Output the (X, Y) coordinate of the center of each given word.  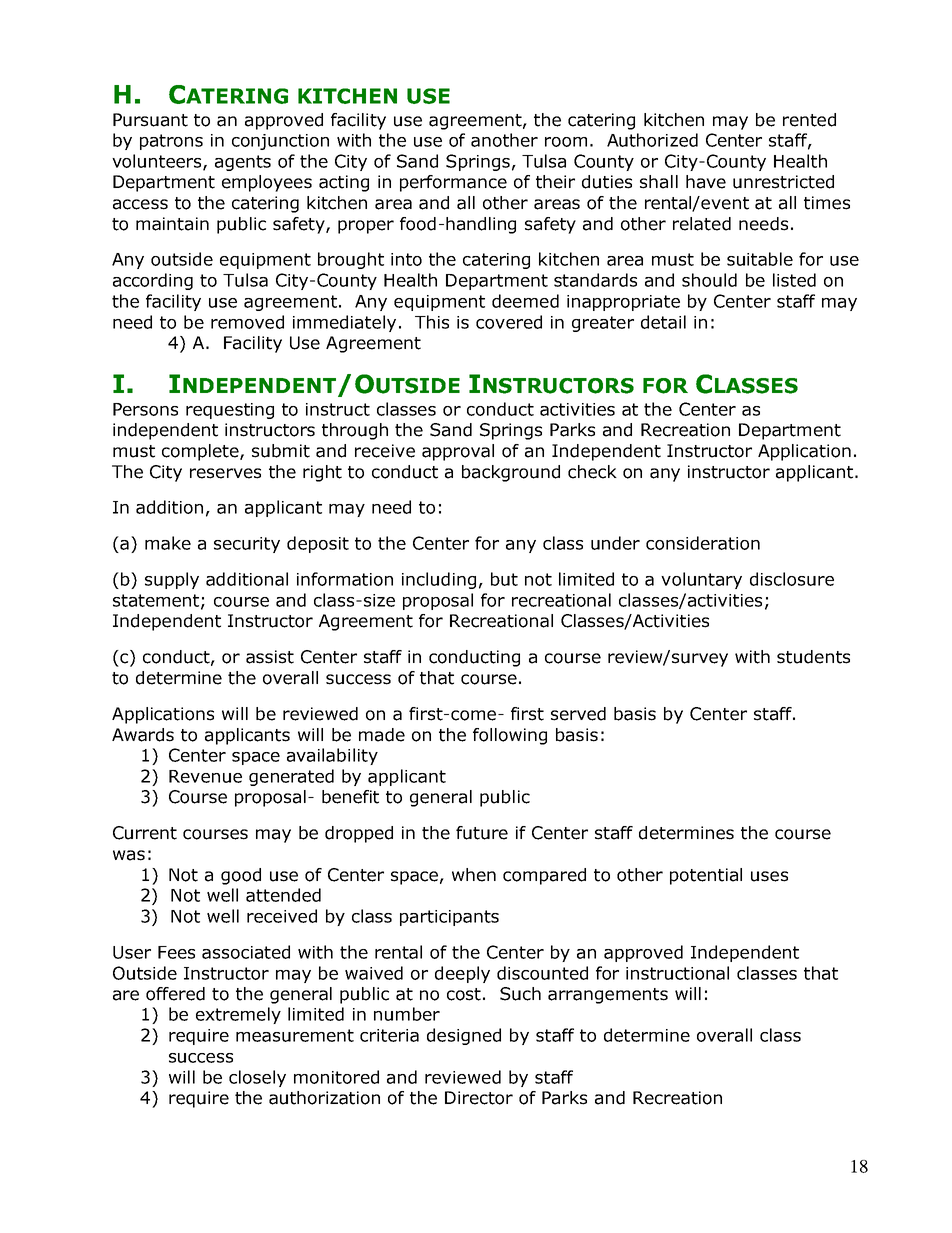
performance (453, 183)
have (706, 182)
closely (257, 1078)
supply (172, 580)
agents (243, 163)
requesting (230, 411)
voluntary (701, 580)
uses (769, 876)
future (482, 833)
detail (663, 322)
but (504, 579)
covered (509, 322)
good (241, 876)
